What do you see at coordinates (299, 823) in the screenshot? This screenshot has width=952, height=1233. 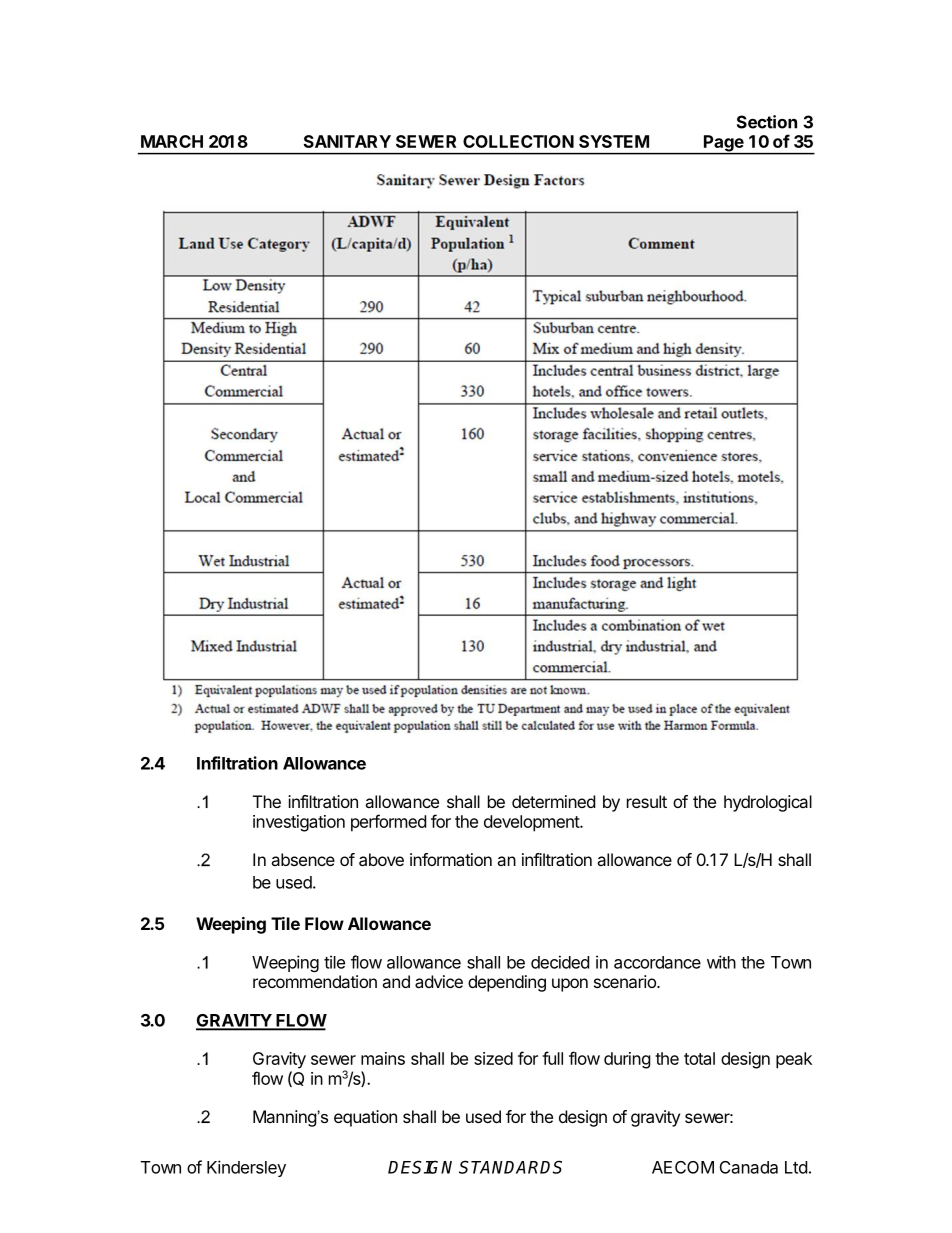 I see `investigation` at bounding box center [299, 823].
